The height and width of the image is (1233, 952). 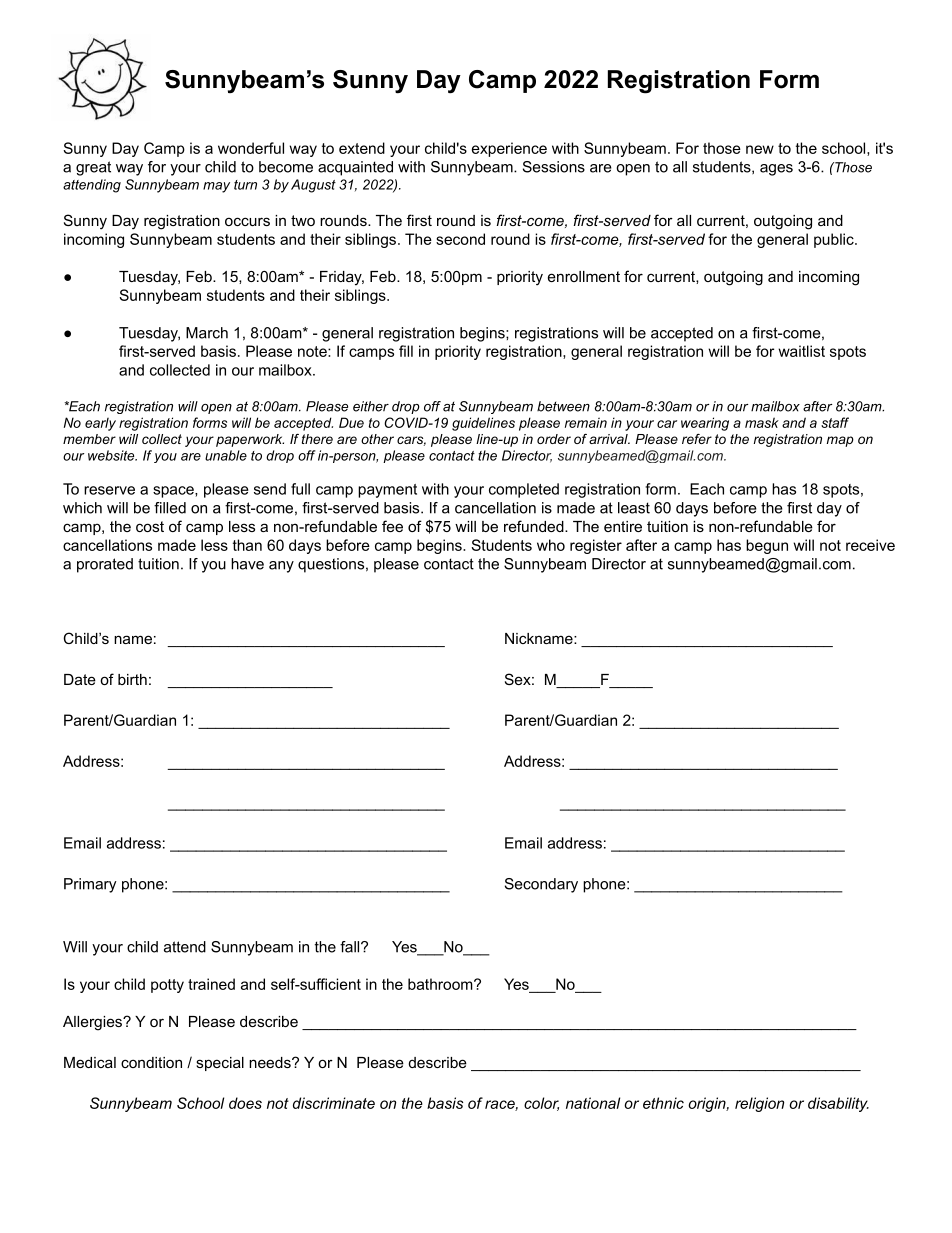 I want to click on experience, so click(x=509, y=149).
